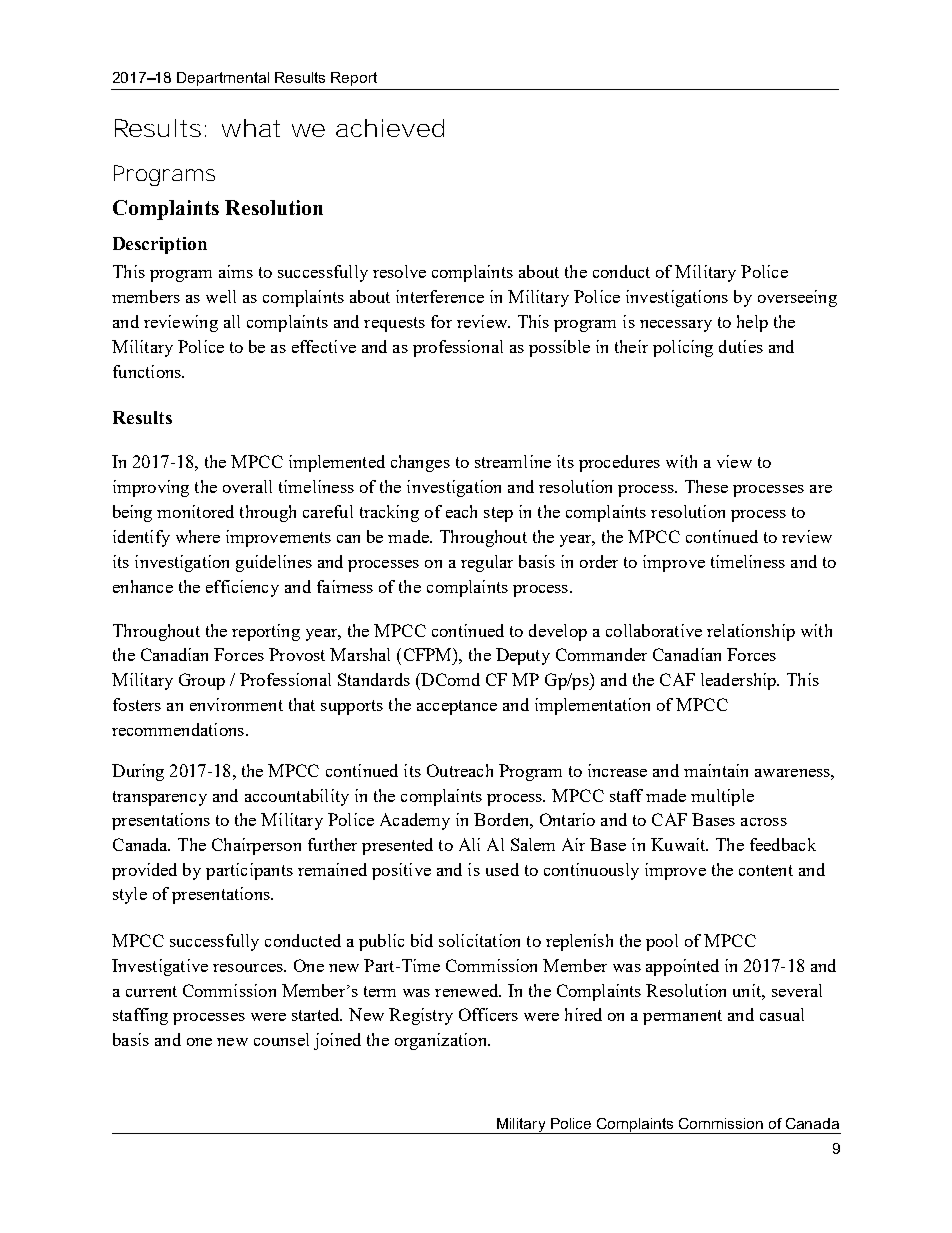  I want to click on well, so click(221, 296).
